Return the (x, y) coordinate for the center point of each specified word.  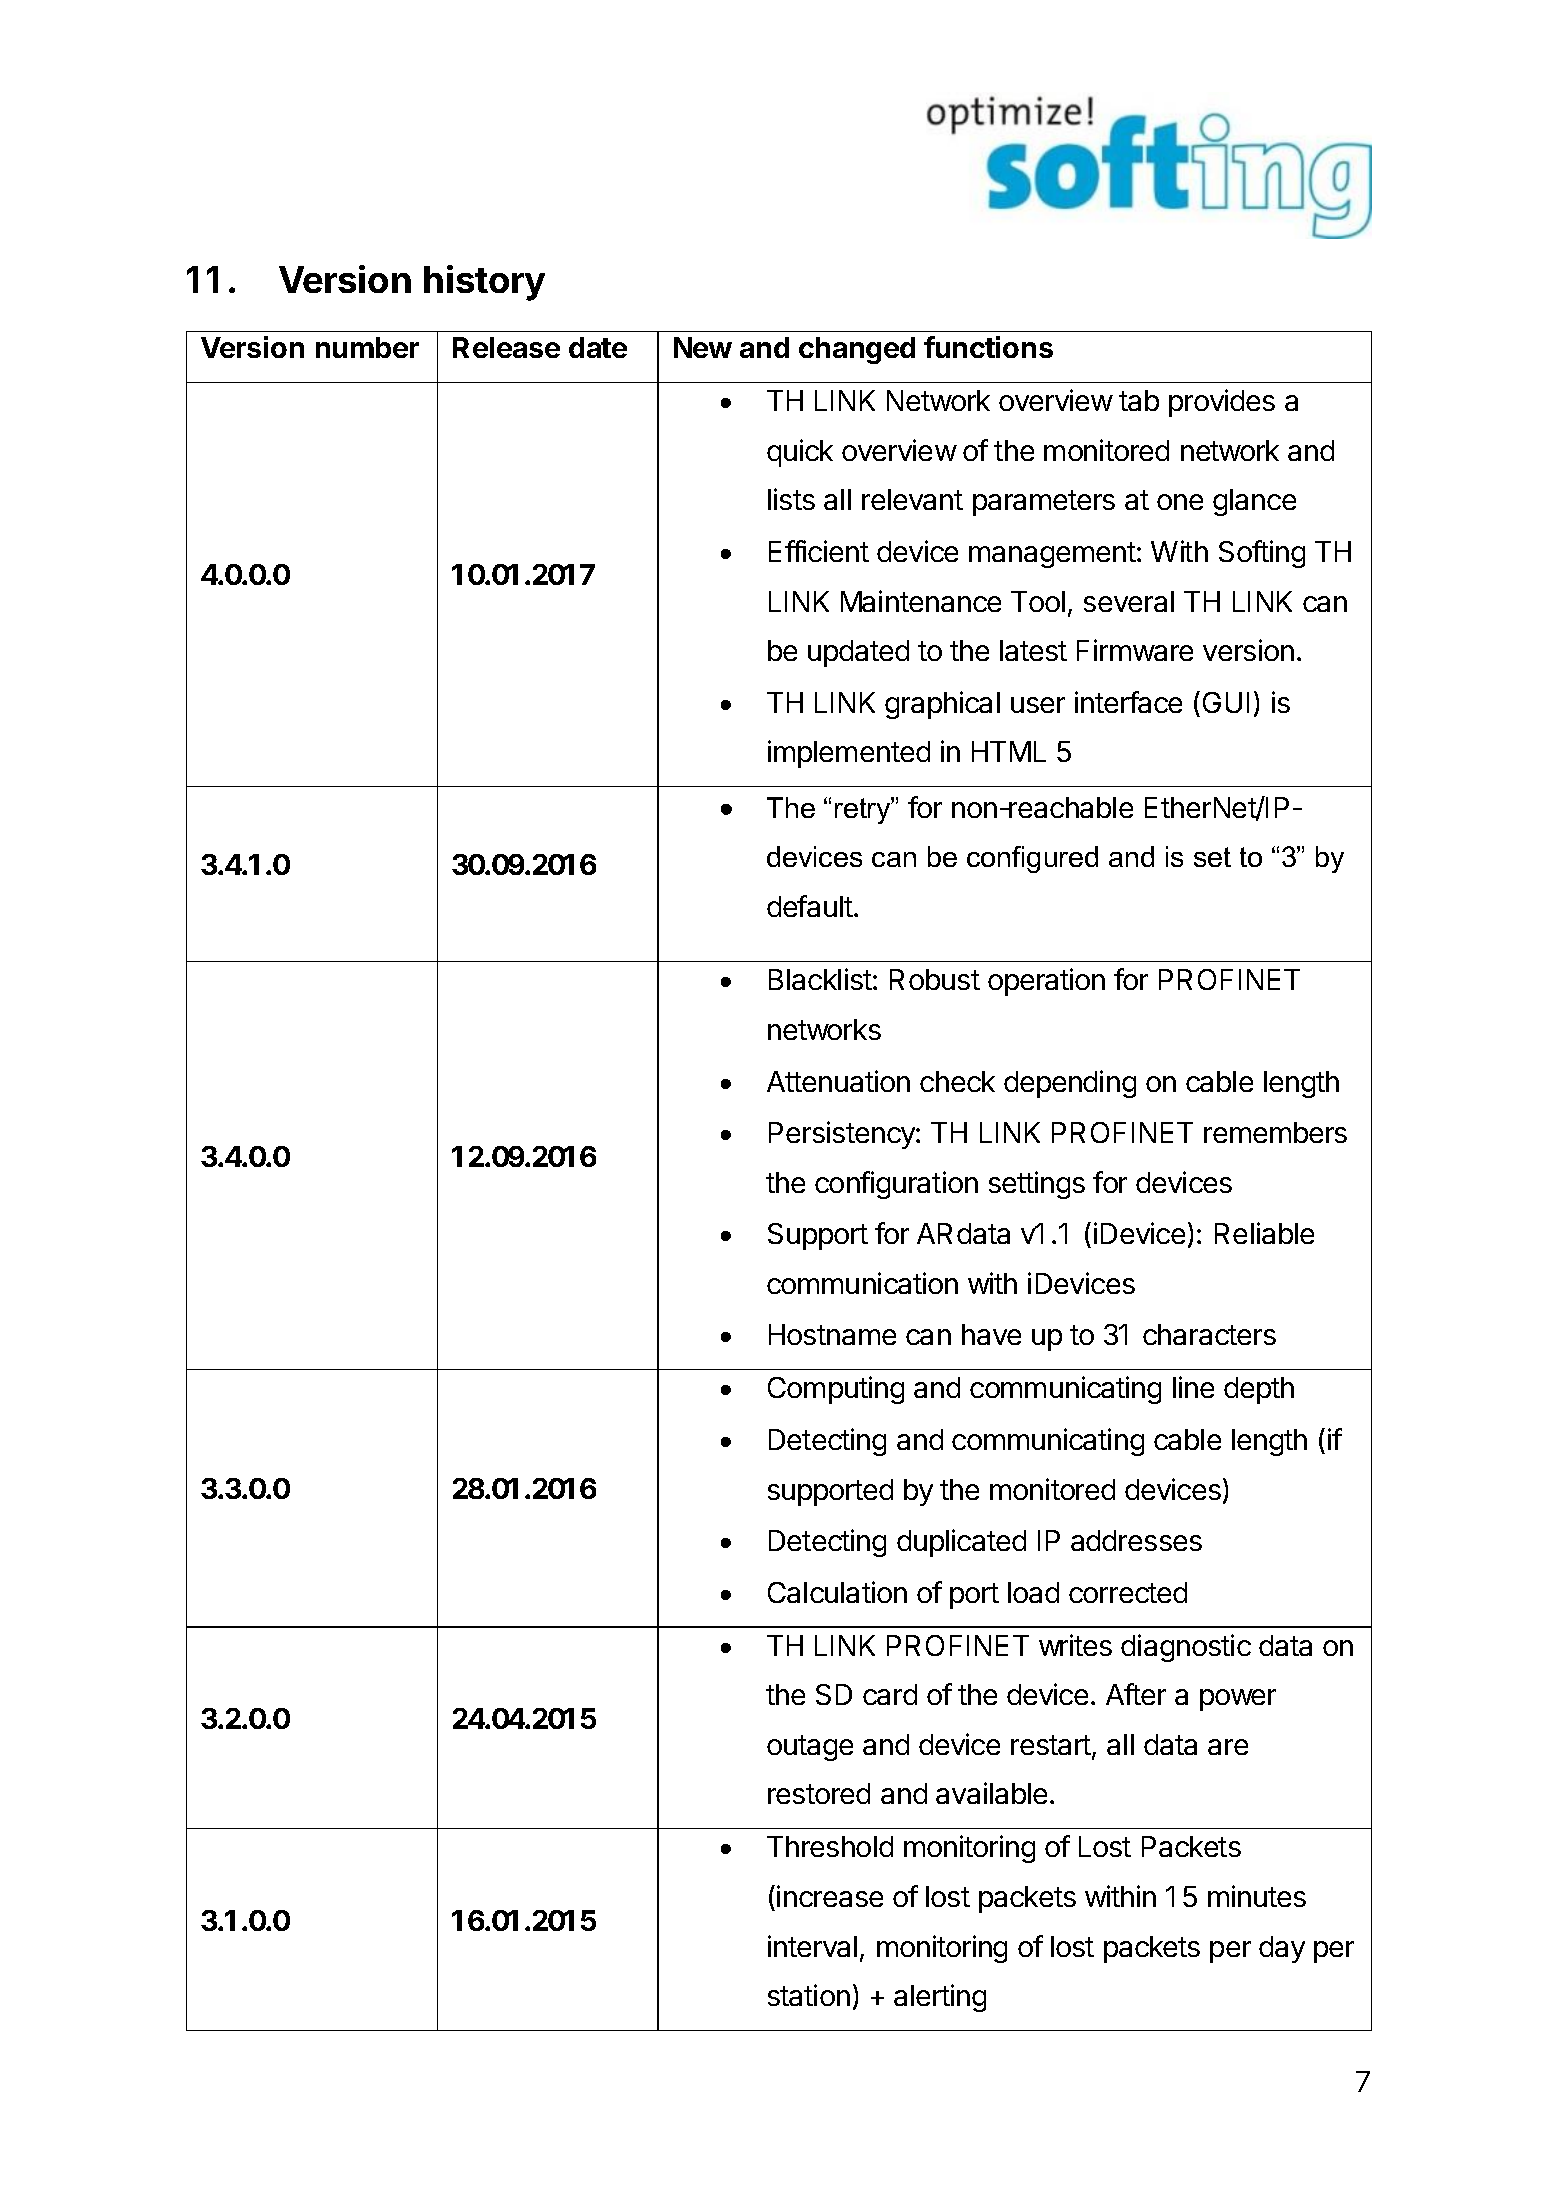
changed (857, 350)
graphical (942, 705)
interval (812, 1946)
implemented (849, 754)
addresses (1136, 1540)
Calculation (837, 1592)
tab (1139, 400)
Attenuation (838, 1081)
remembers (1275, 1132)
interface (1128, 702)
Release (506, 347)
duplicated (961, 1543)
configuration (896, 1185)
